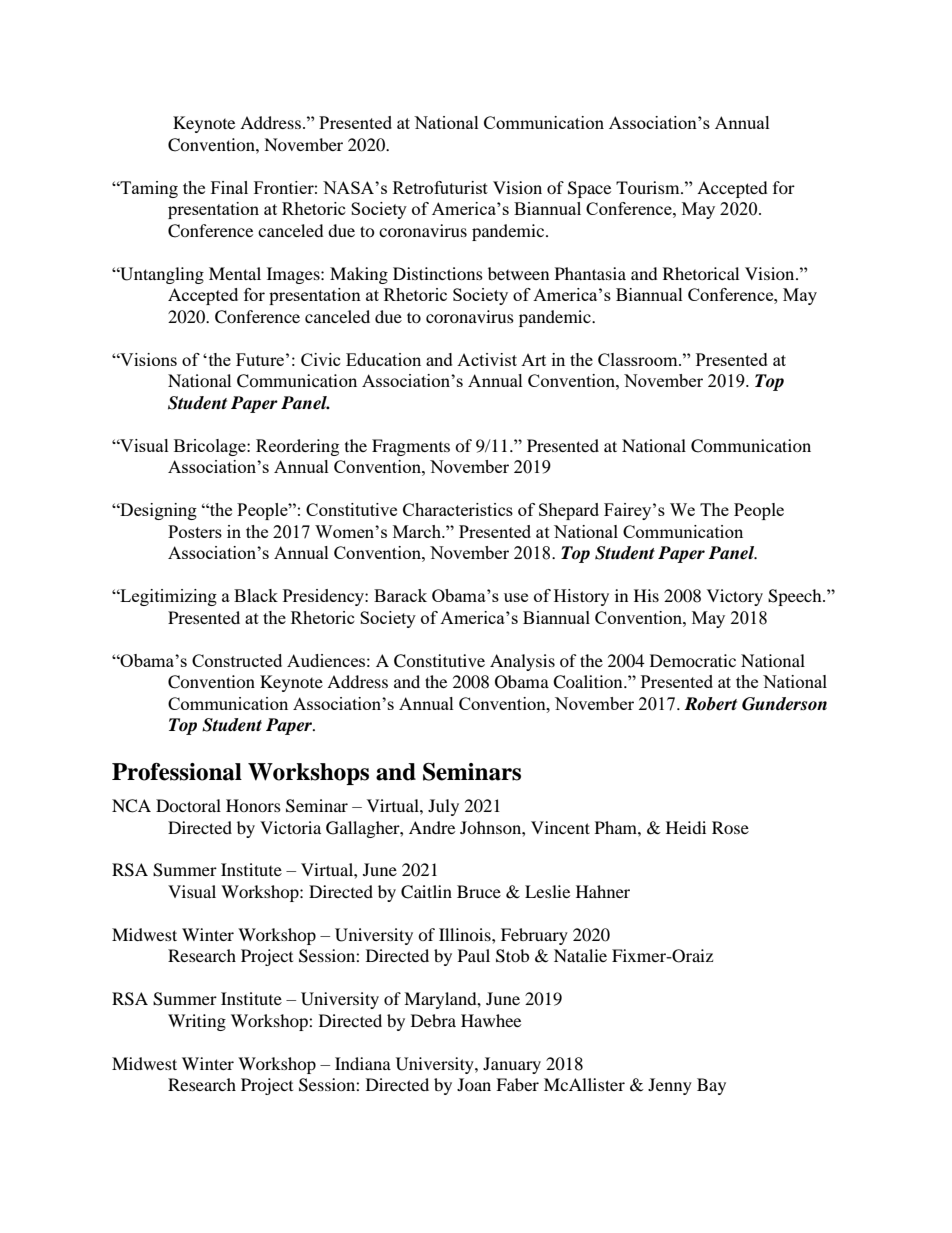  What do you see at coordinates (229, 187) in the screenshot?
I see `Final` at bounding box center [229, 187].
